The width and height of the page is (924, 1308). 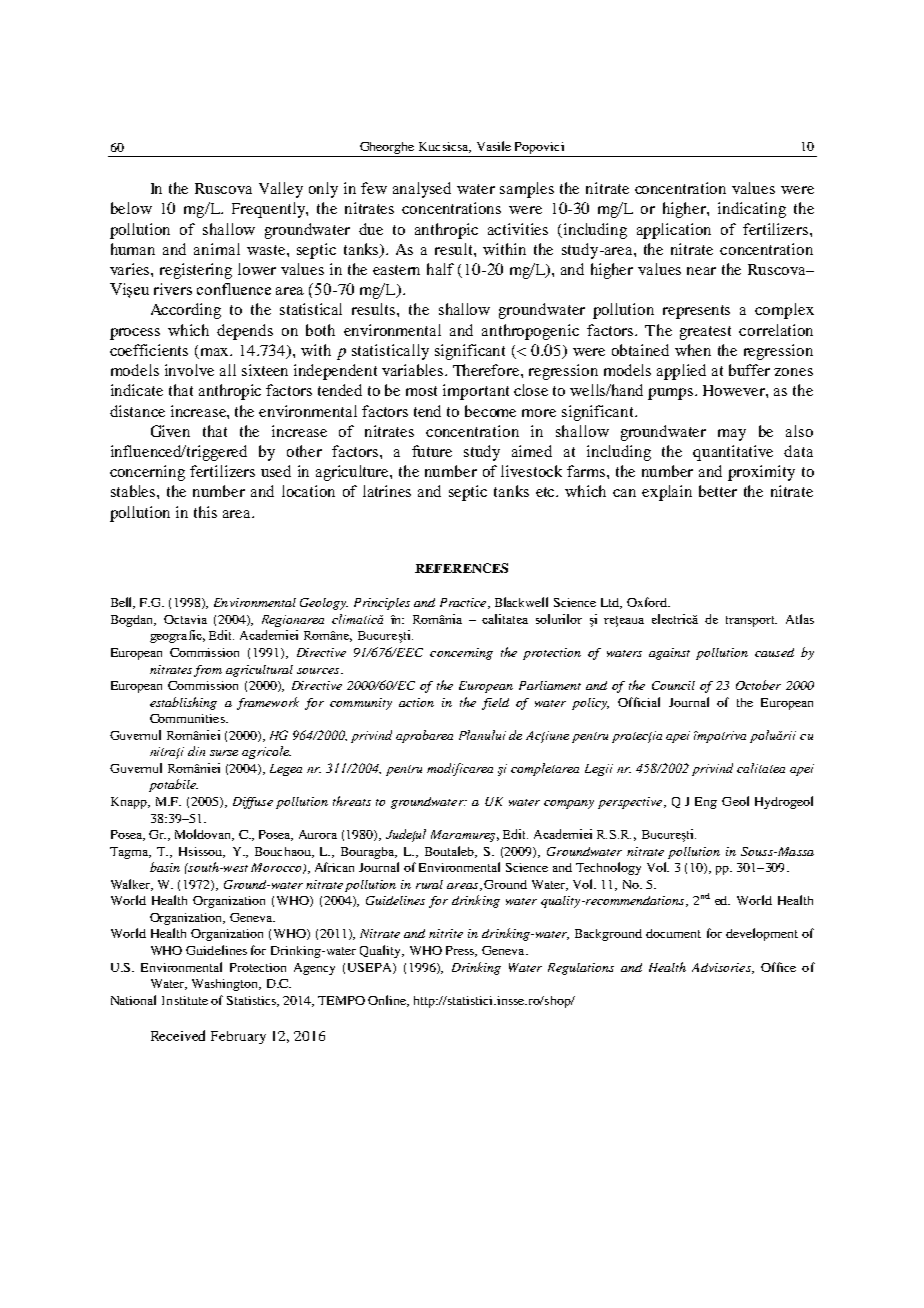 What do you see at coordinates (751, 621) in the page?
I see `transport` at bounding box center [751, 621].
